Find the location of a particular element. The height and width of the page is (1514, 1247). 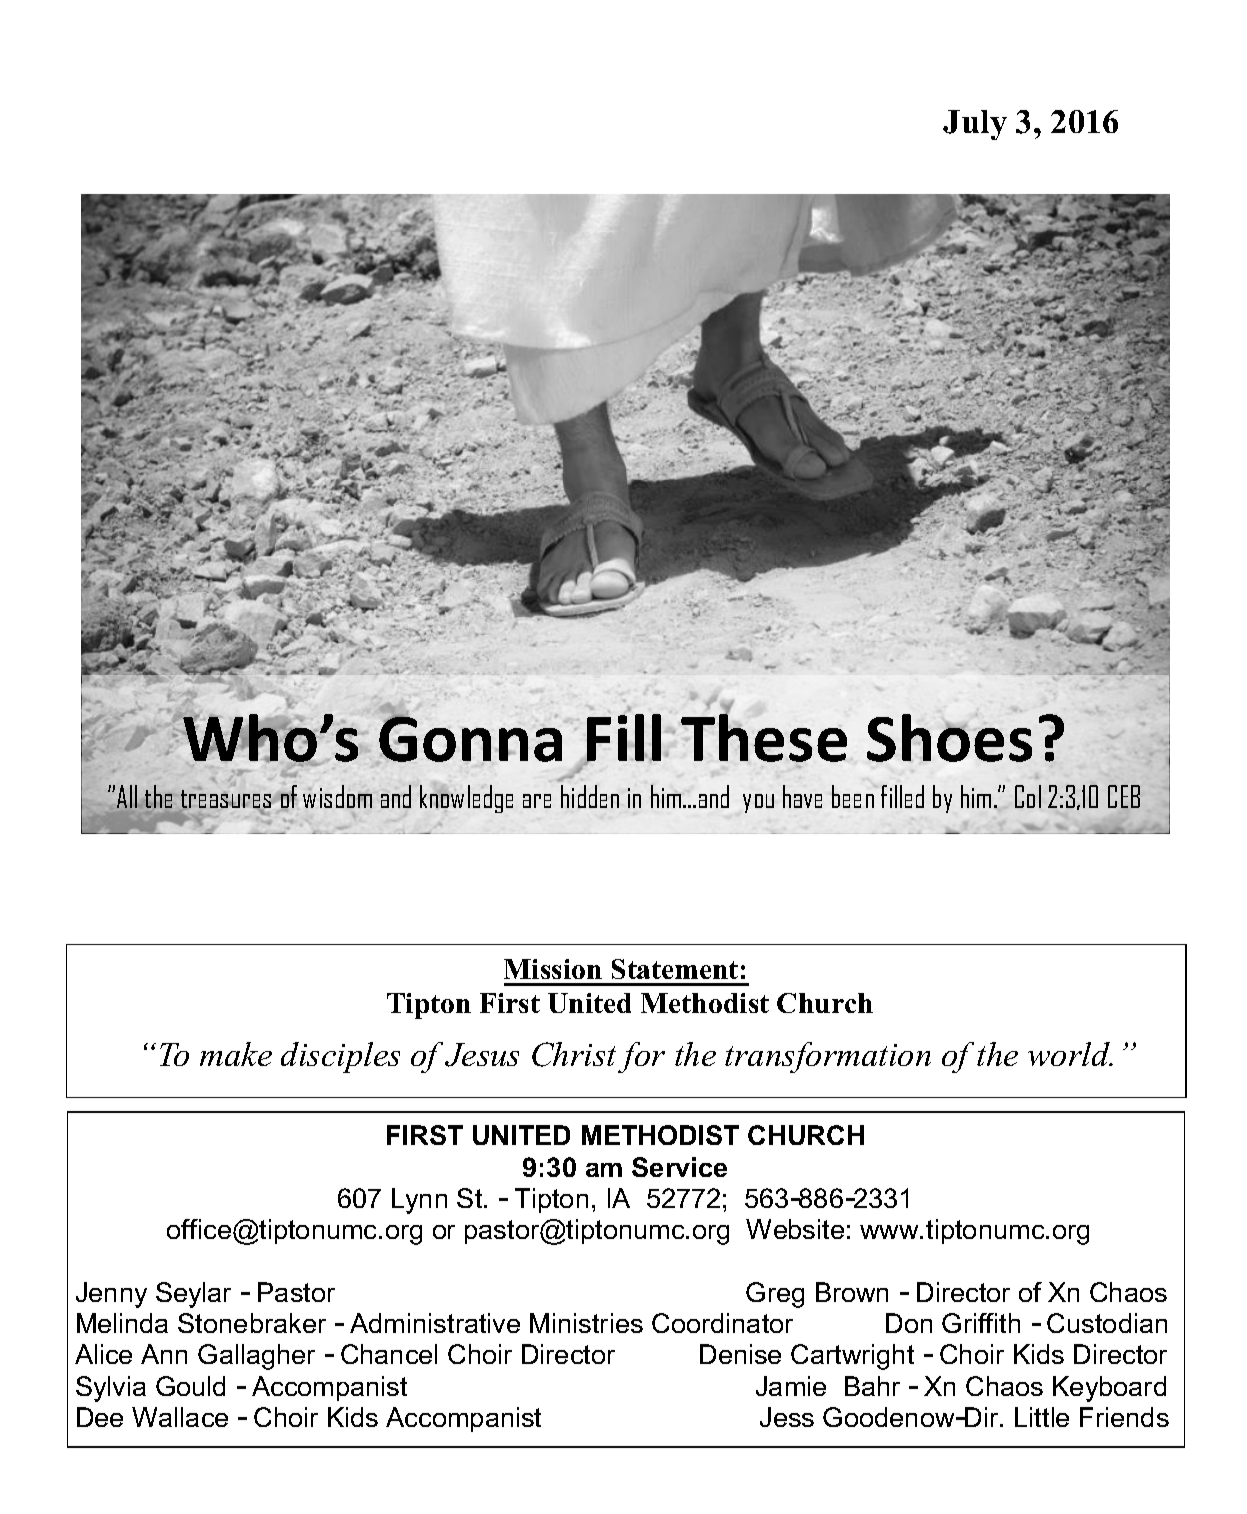

Gould is located at coordinates (190, 1386).
